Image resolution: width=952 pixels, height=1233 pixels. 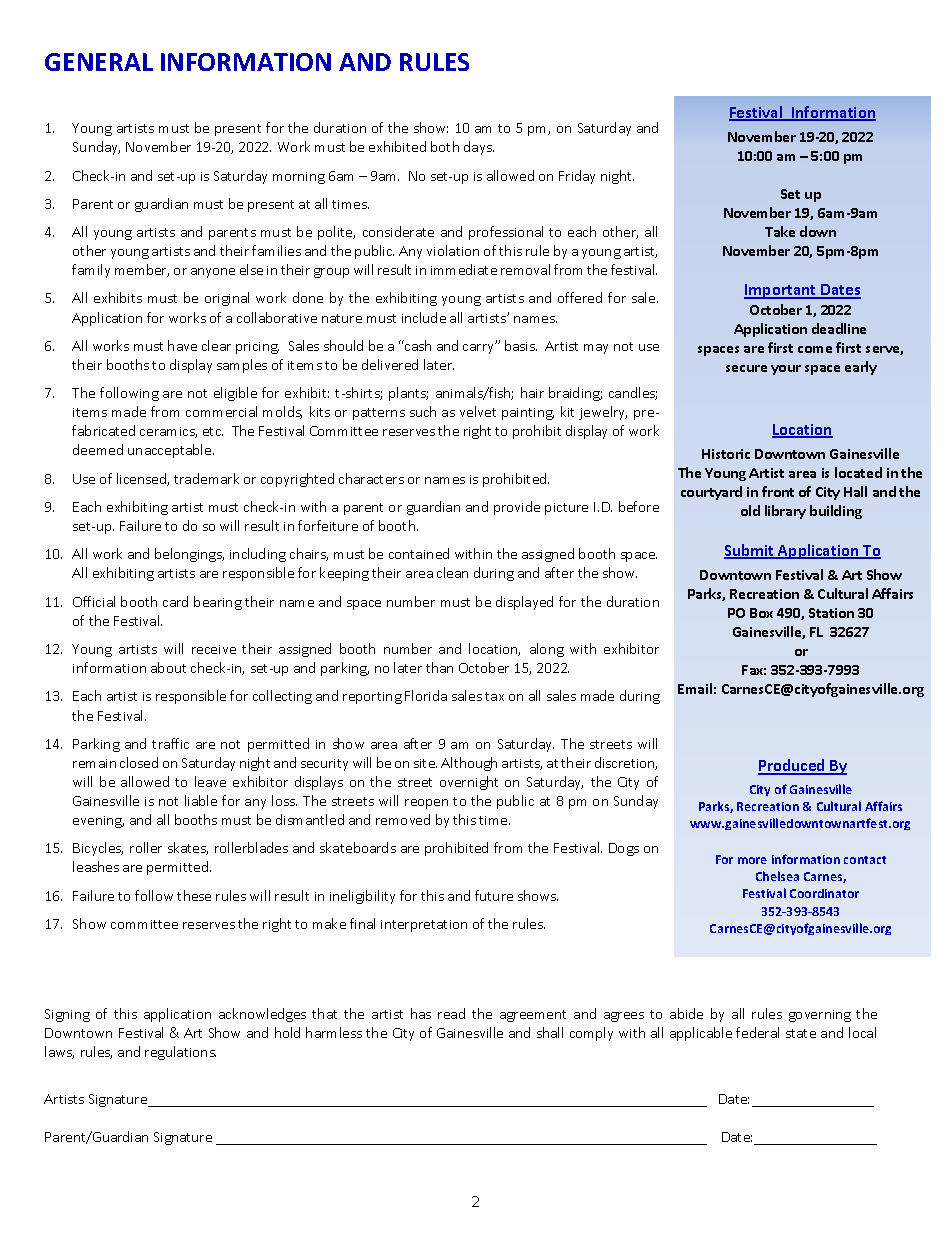 What do you see at coordinates (780, 231) in the screenshot?
I see `Take` at bounding box center [780, 231].
